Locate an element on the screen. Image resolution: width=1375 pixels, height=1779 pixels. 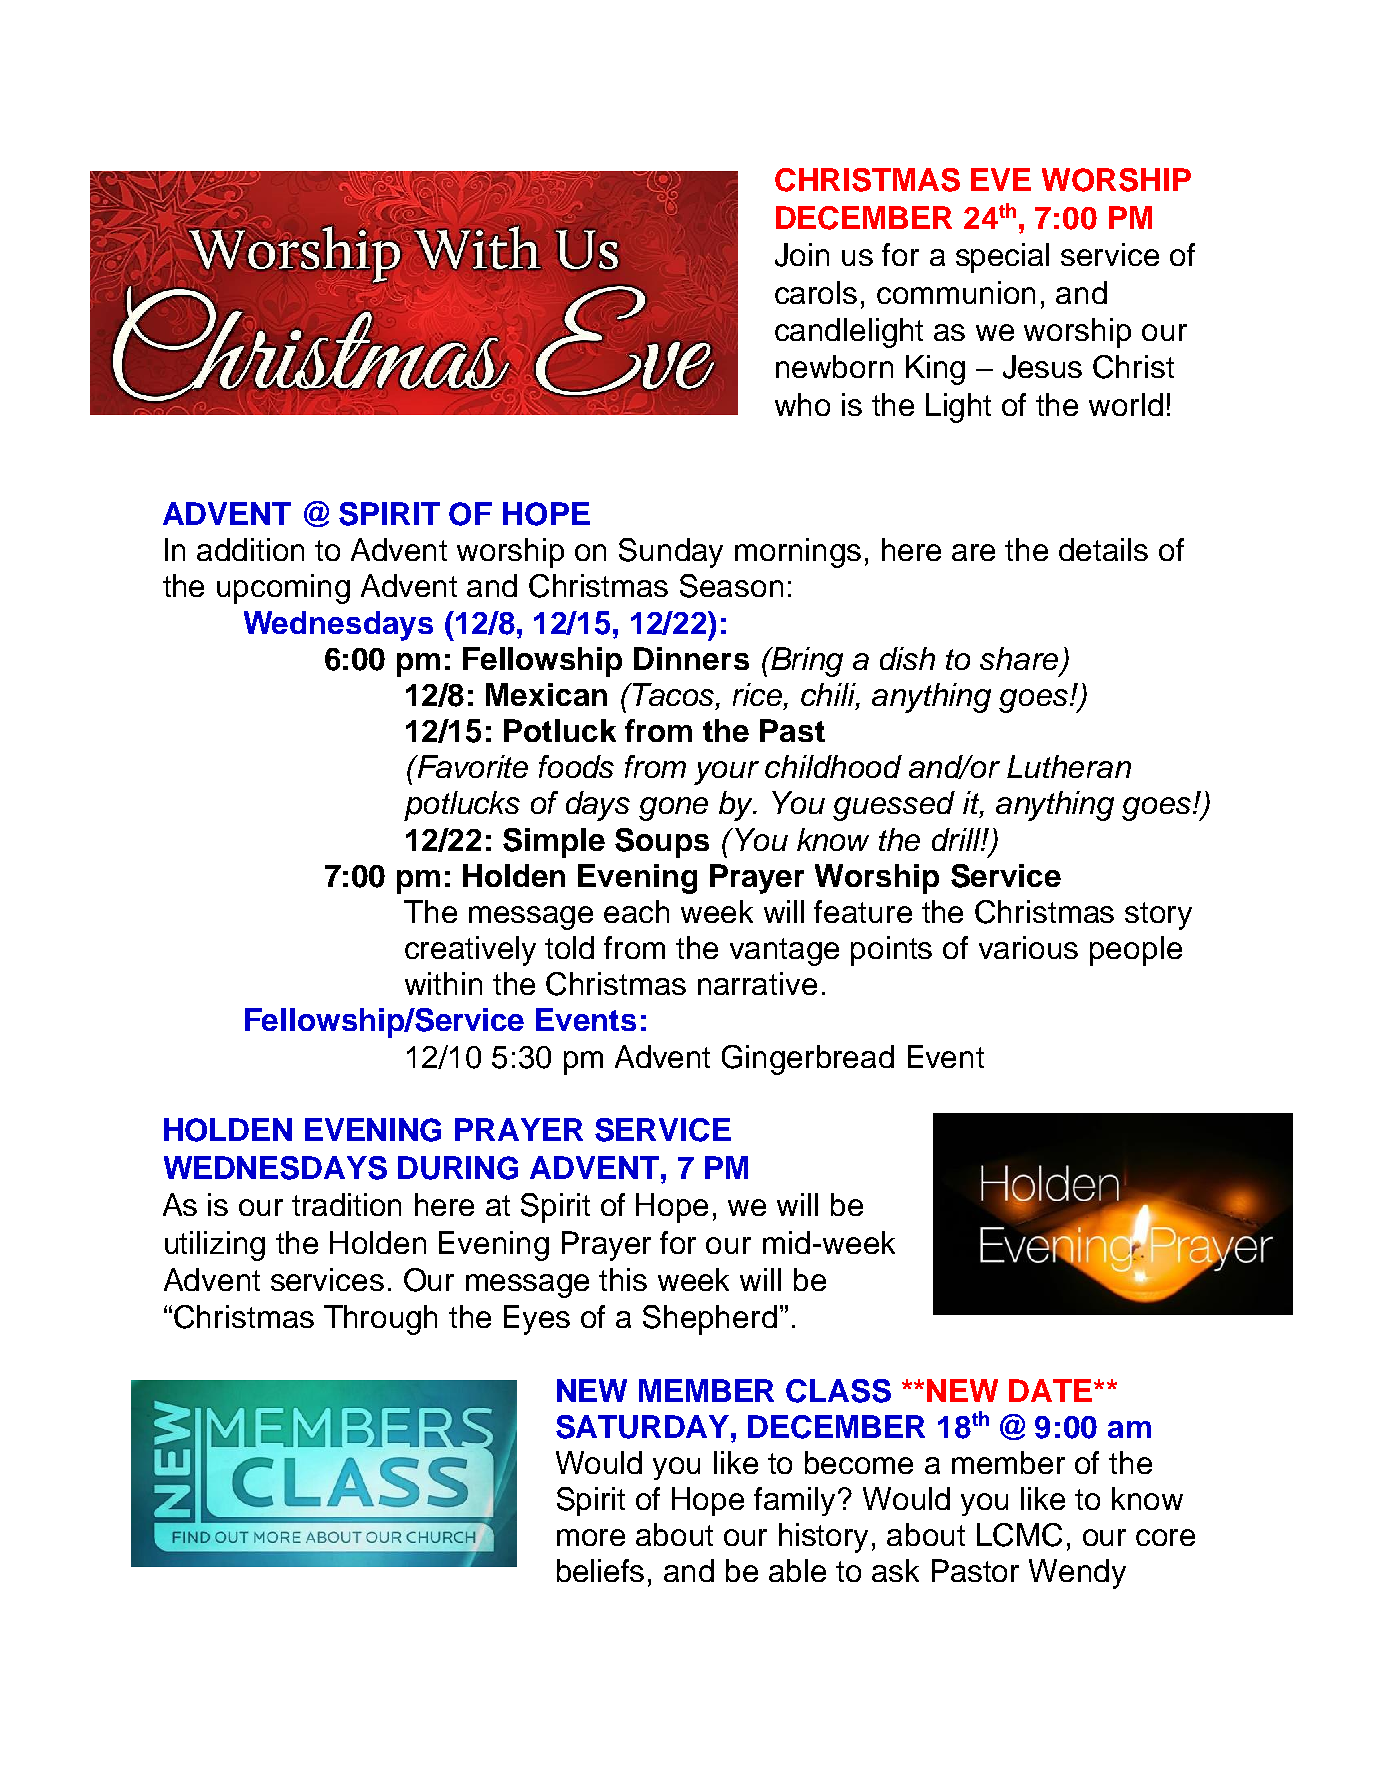
Season is located at coordinates (731, 586).
